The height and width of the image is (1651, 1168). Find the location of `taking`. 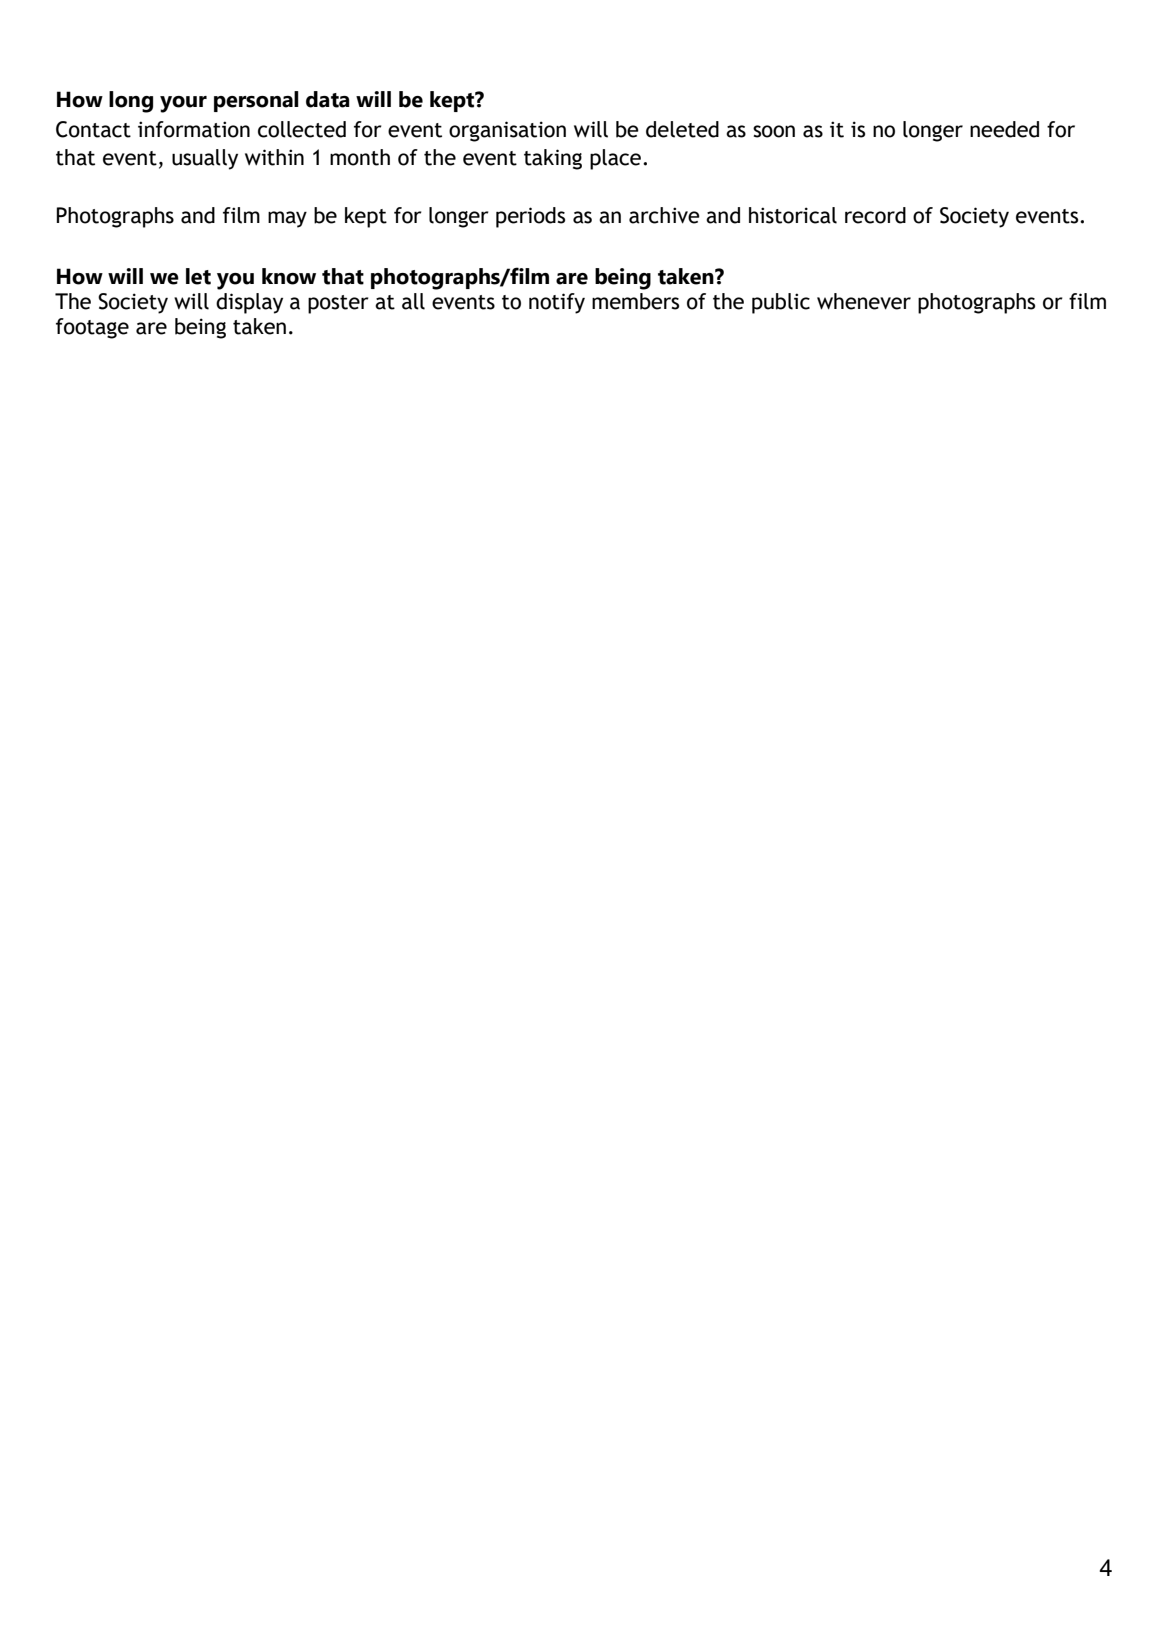

taking is located at coordinates (553, 159).
